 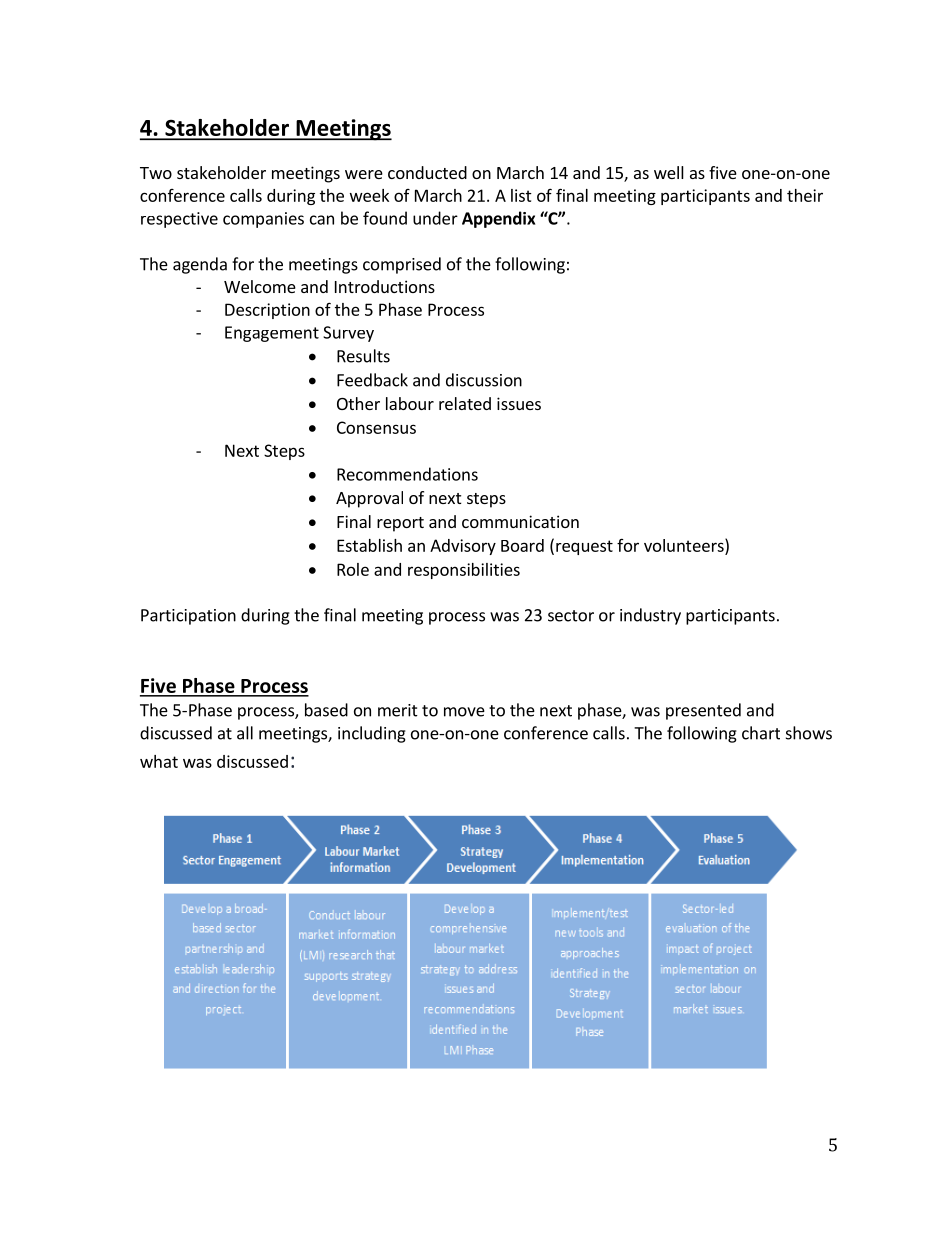 What do you see at coordinates (521, 195) in the document?
I see `list` at bounding box center [521, 195].
